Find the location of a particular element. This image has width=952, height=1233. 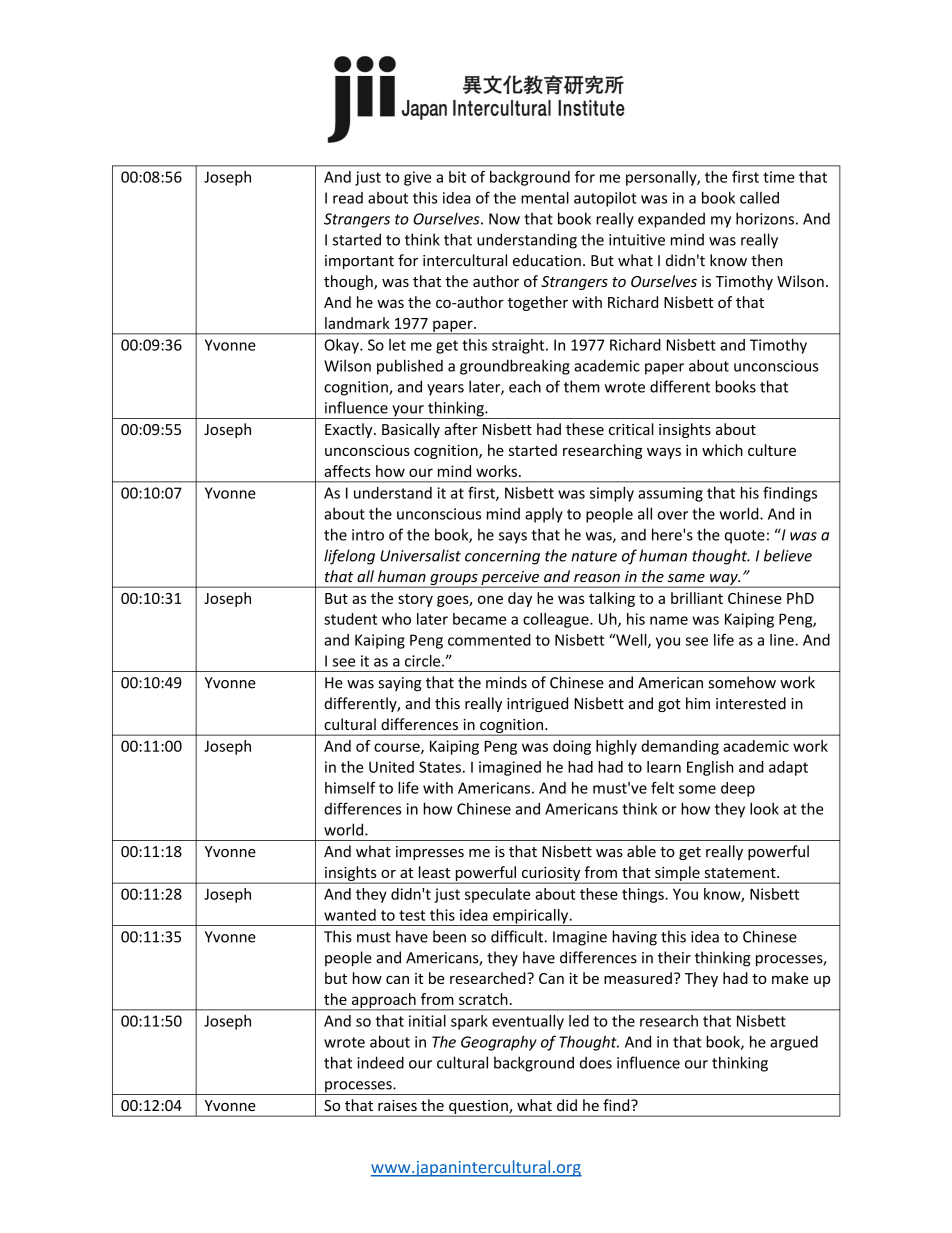

quote is located at coordinates (745, 537).
